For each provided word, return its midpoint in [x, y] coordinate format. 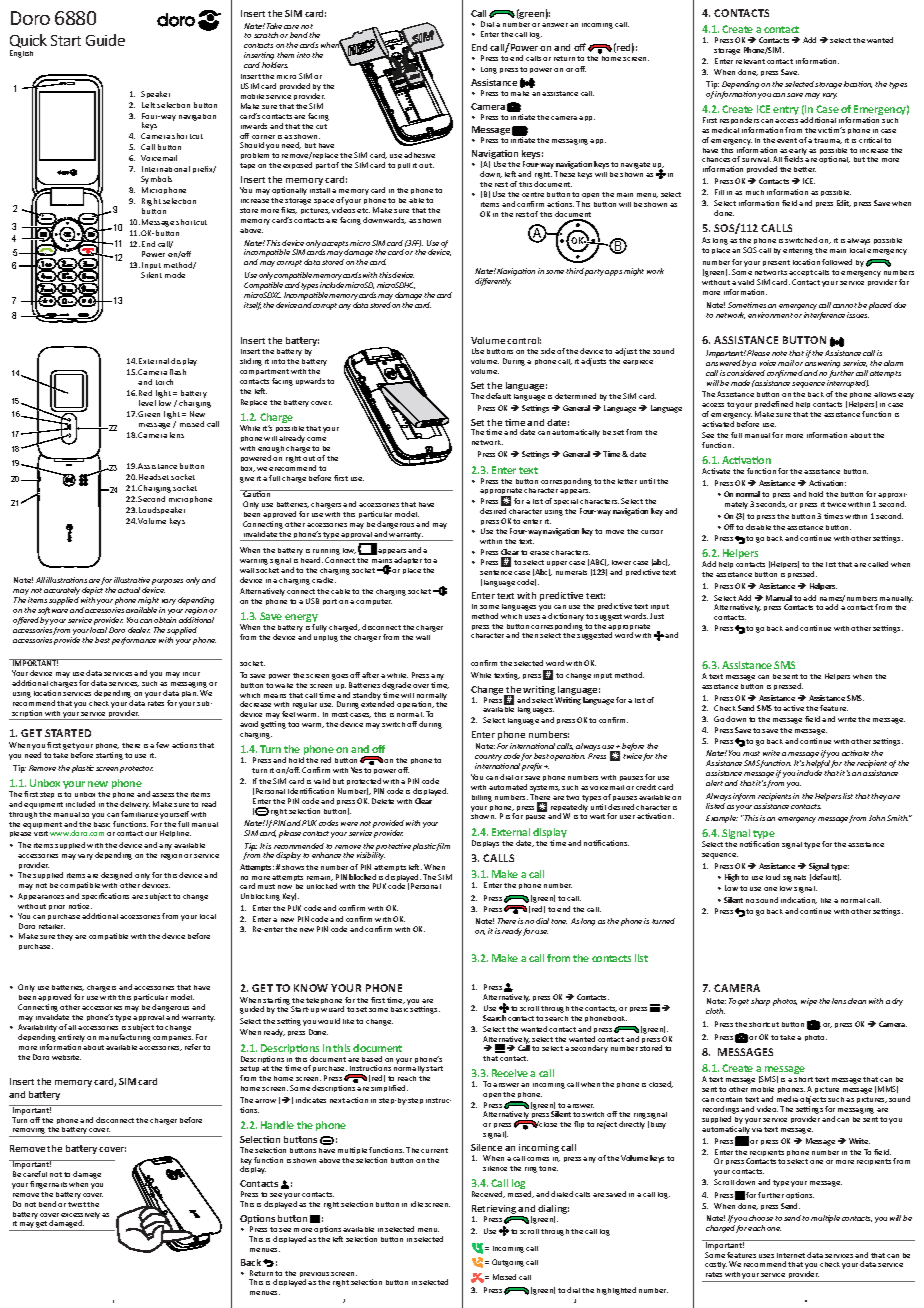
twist [77, 1204]
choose [761, 1218]
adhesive [419, 155]
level [147, 403]
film [443, 847]
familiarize [139, 814]
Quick [28, 42]
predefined [774, 406]
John [877, 818]
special [566, 502]
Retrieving [495, 1211]
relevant [750, 61]
